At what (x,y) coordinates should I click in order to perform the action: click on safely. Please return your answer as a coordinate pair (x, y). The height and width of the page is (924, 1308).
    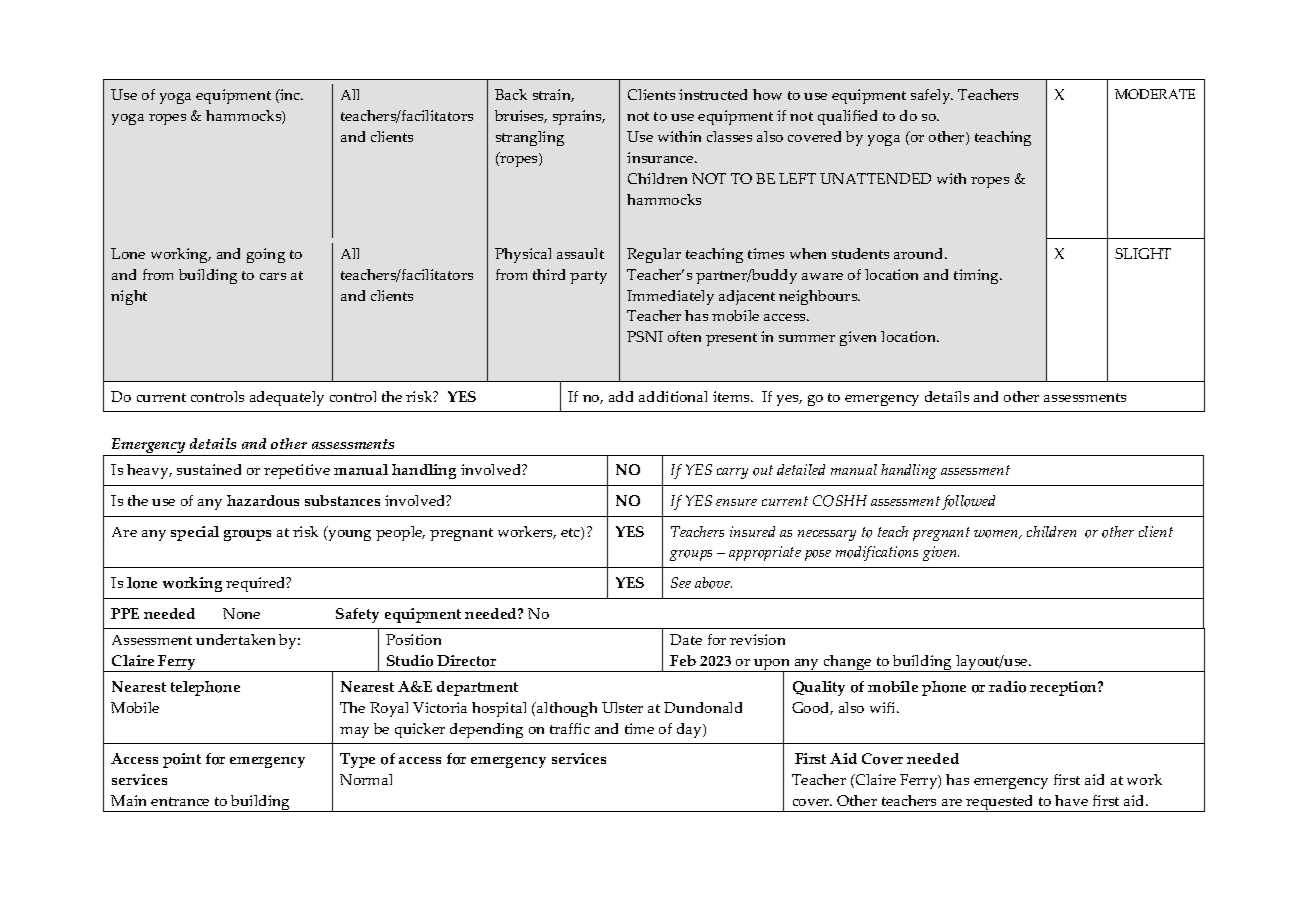
    Looking at the image, I should click on (932, 96).
